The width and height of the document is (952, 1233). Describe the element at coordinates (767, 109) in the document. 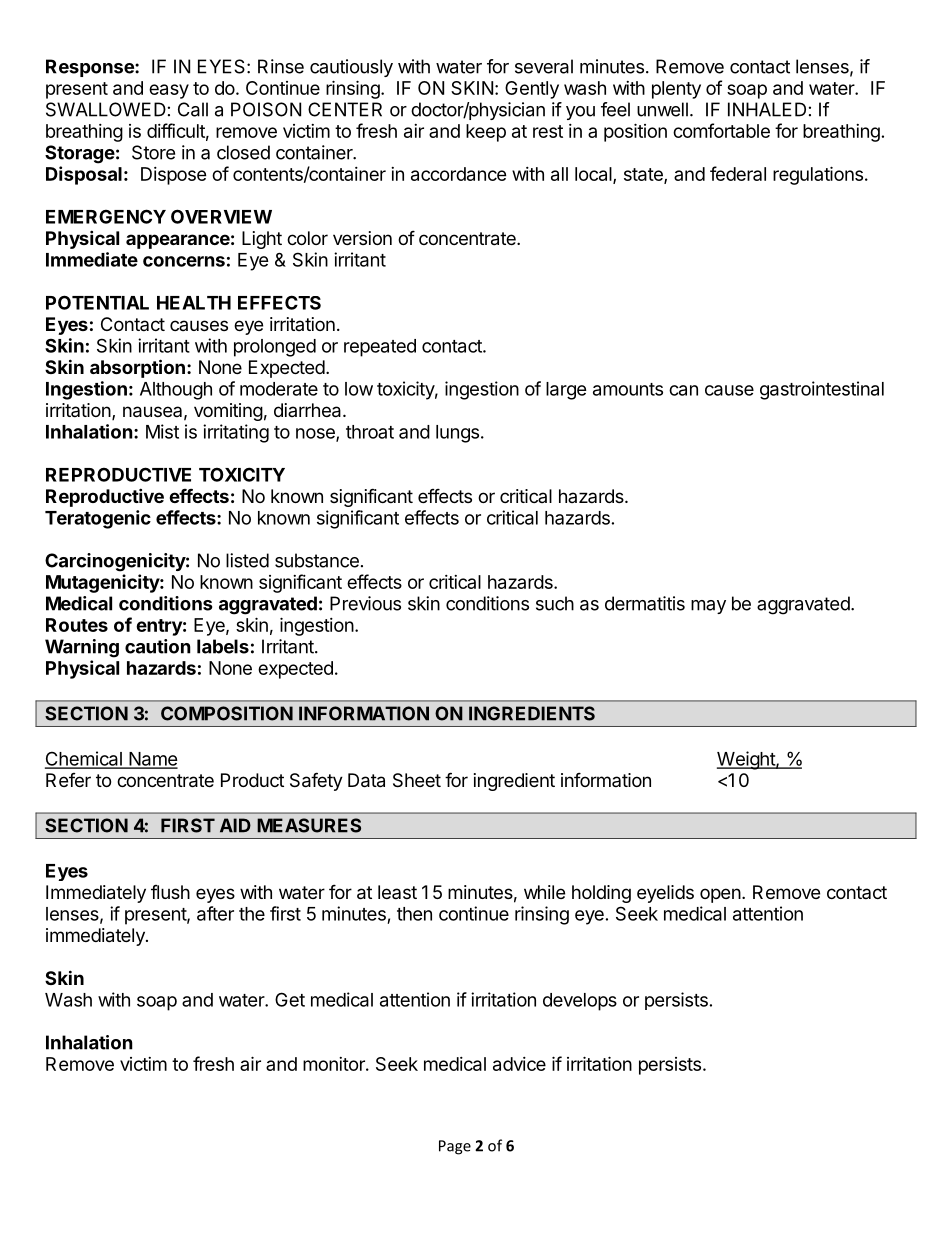

I see `INHALED` at that location.
